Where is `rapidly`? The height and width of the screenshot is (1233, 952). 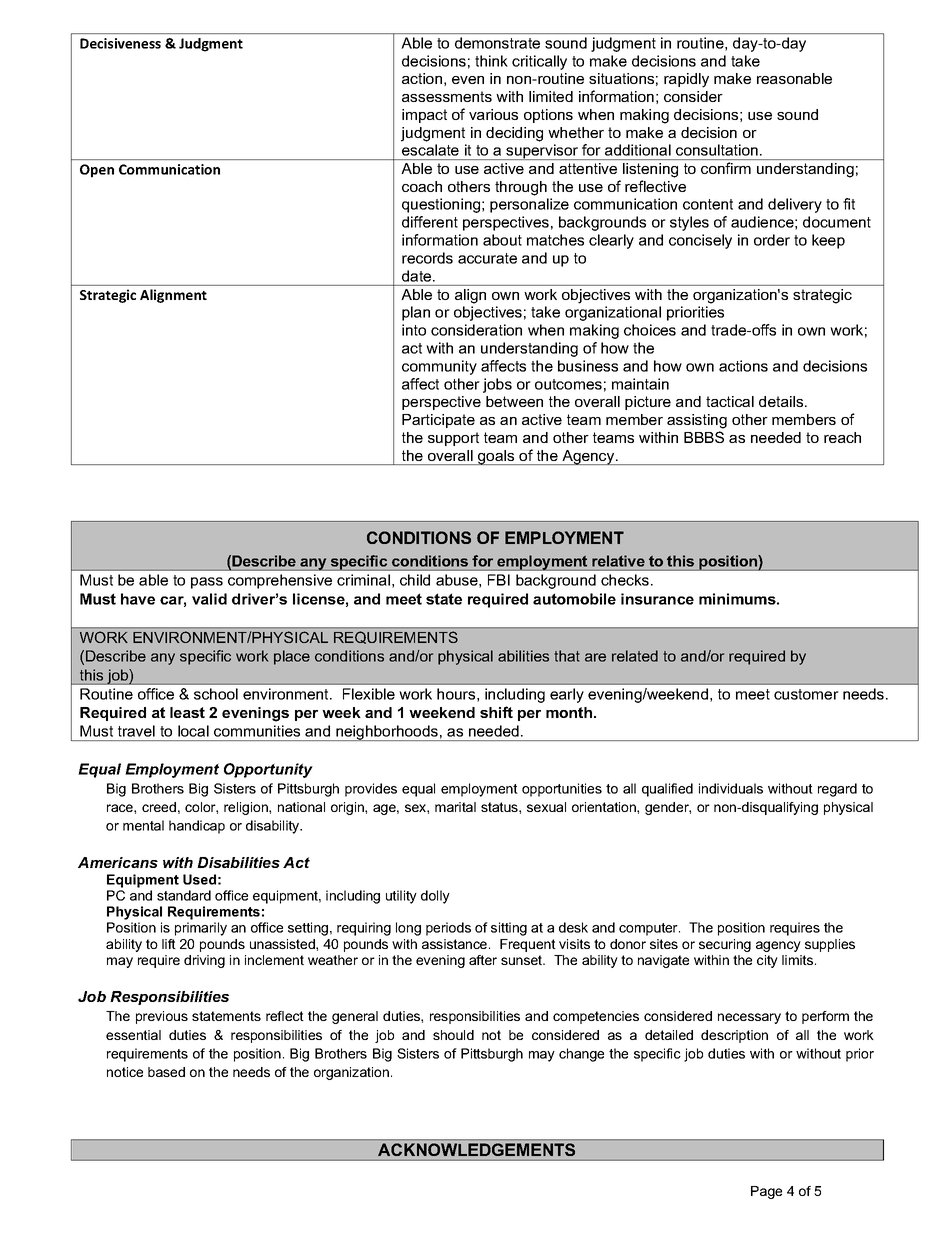
rapidly is located at coordinates (686, 80).
